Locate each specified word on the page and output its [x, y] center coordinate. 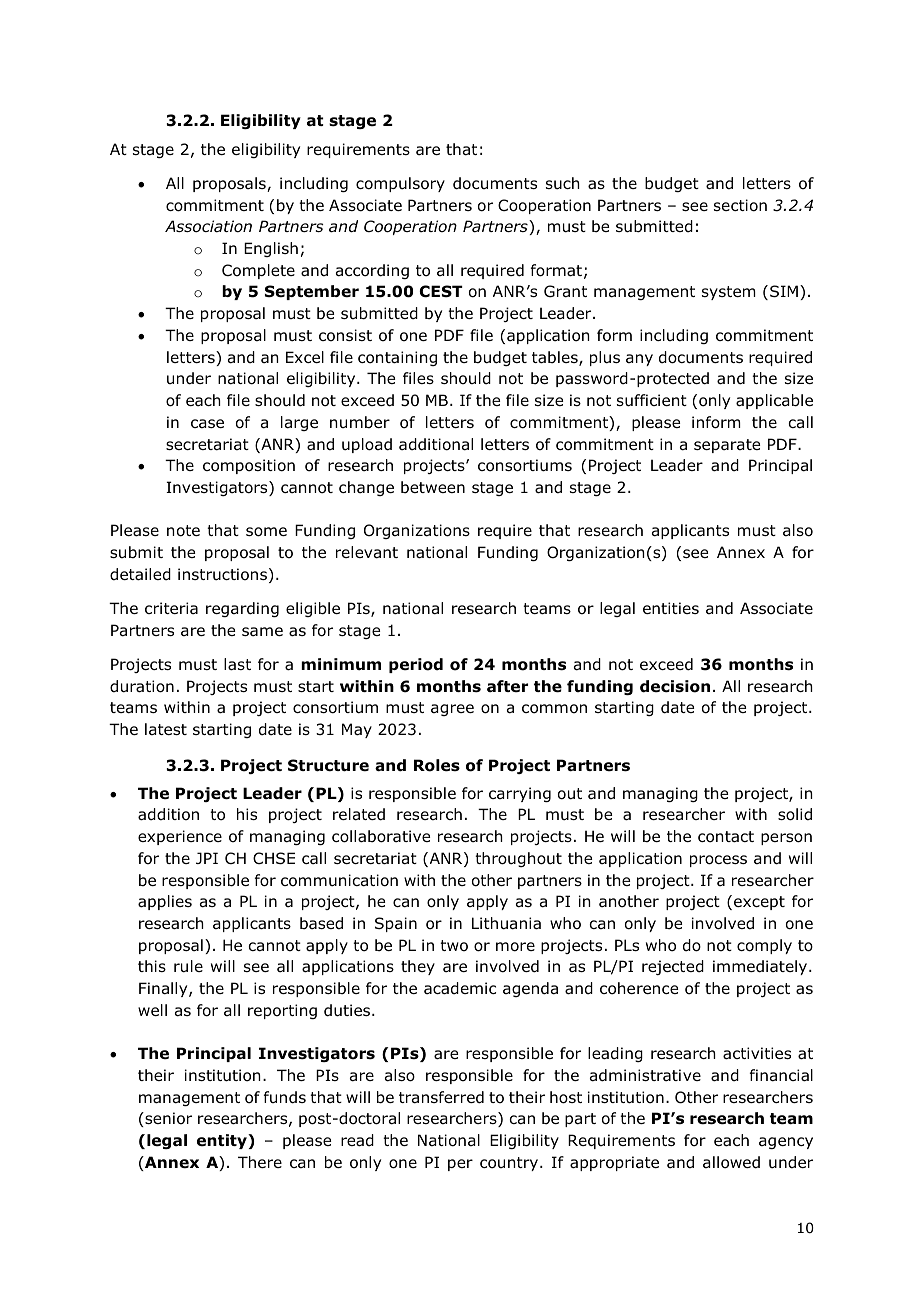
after [507, 686]
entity [223, 1141]
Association [208, 226]
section [740, 205]
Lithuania [506, 923]
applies [165, 902]
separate [727, 446]
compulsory [400, 184]
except [759, 903]
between [433, 487]
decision [675, 686]
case [207, 423]
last [237, 664]
